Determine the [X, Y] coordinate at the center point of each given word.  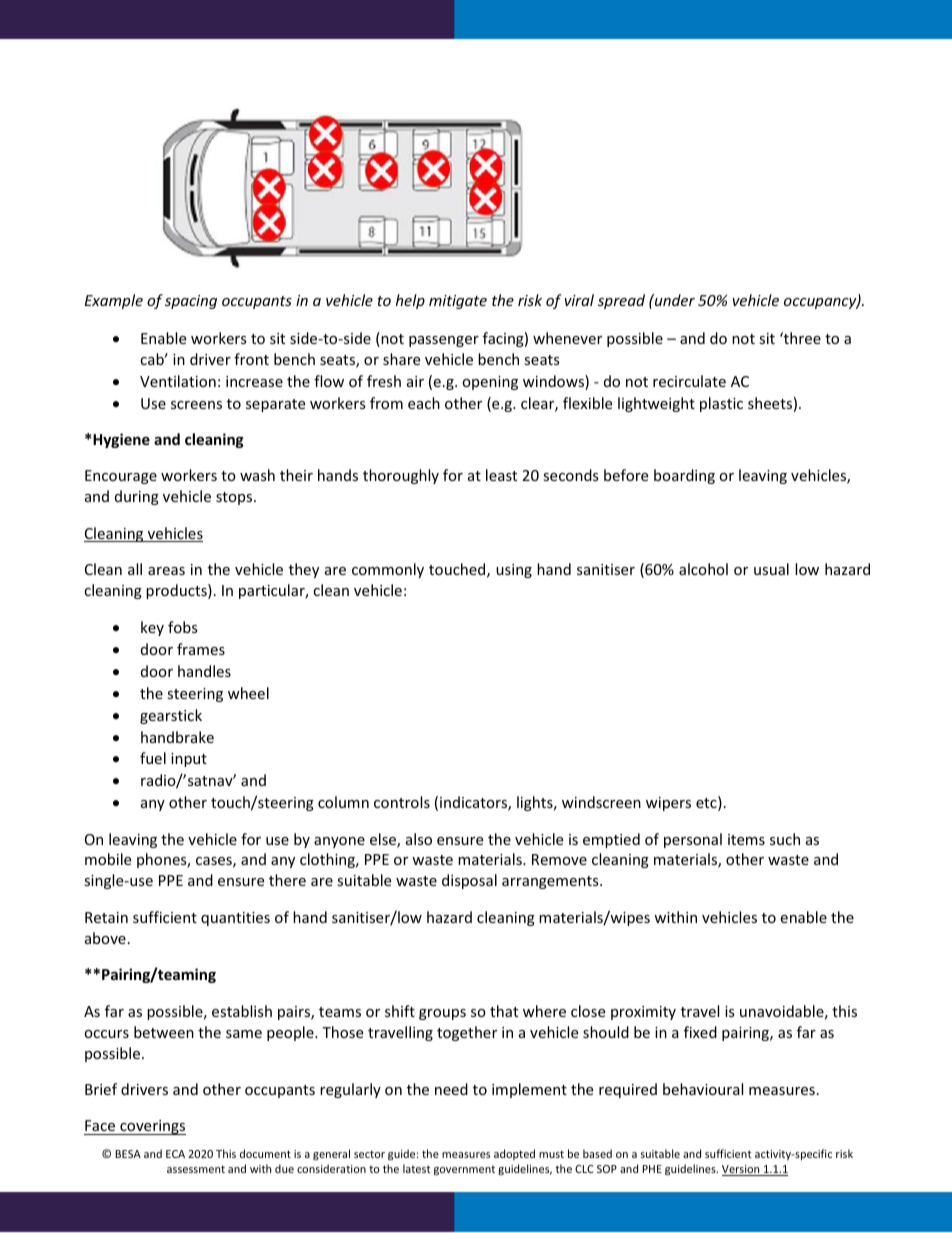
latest [417, 1168]
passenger [444, 341]
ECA [175, 1154]
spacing [191, 302]
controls [402, 802]
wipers [668, 804]
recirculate [689, 381]
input [189, 760]
